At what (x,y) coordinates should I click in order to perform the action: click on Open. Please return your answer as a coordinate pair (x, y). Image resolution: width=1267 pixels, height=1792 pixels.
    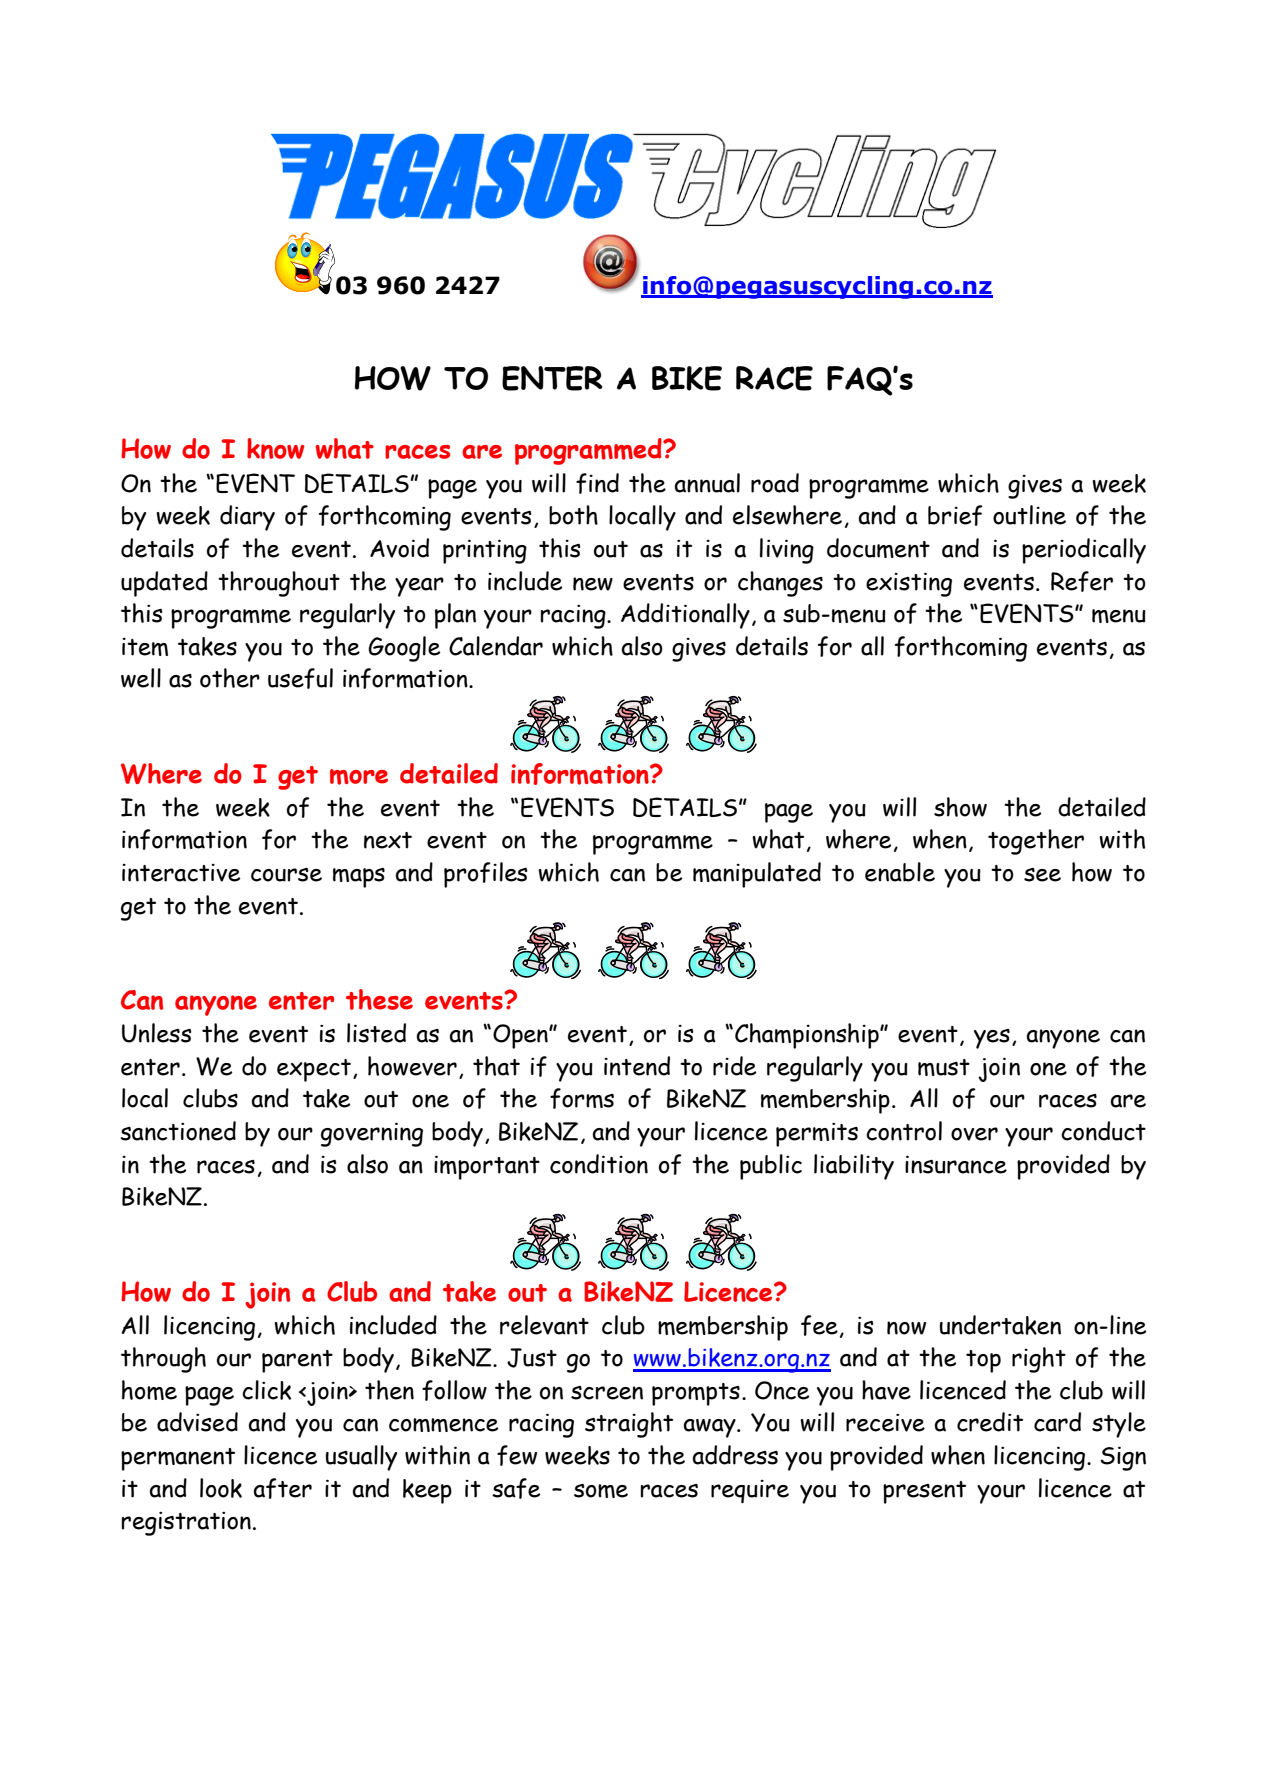
    Looking at the image, I should click on (521, 1036).
